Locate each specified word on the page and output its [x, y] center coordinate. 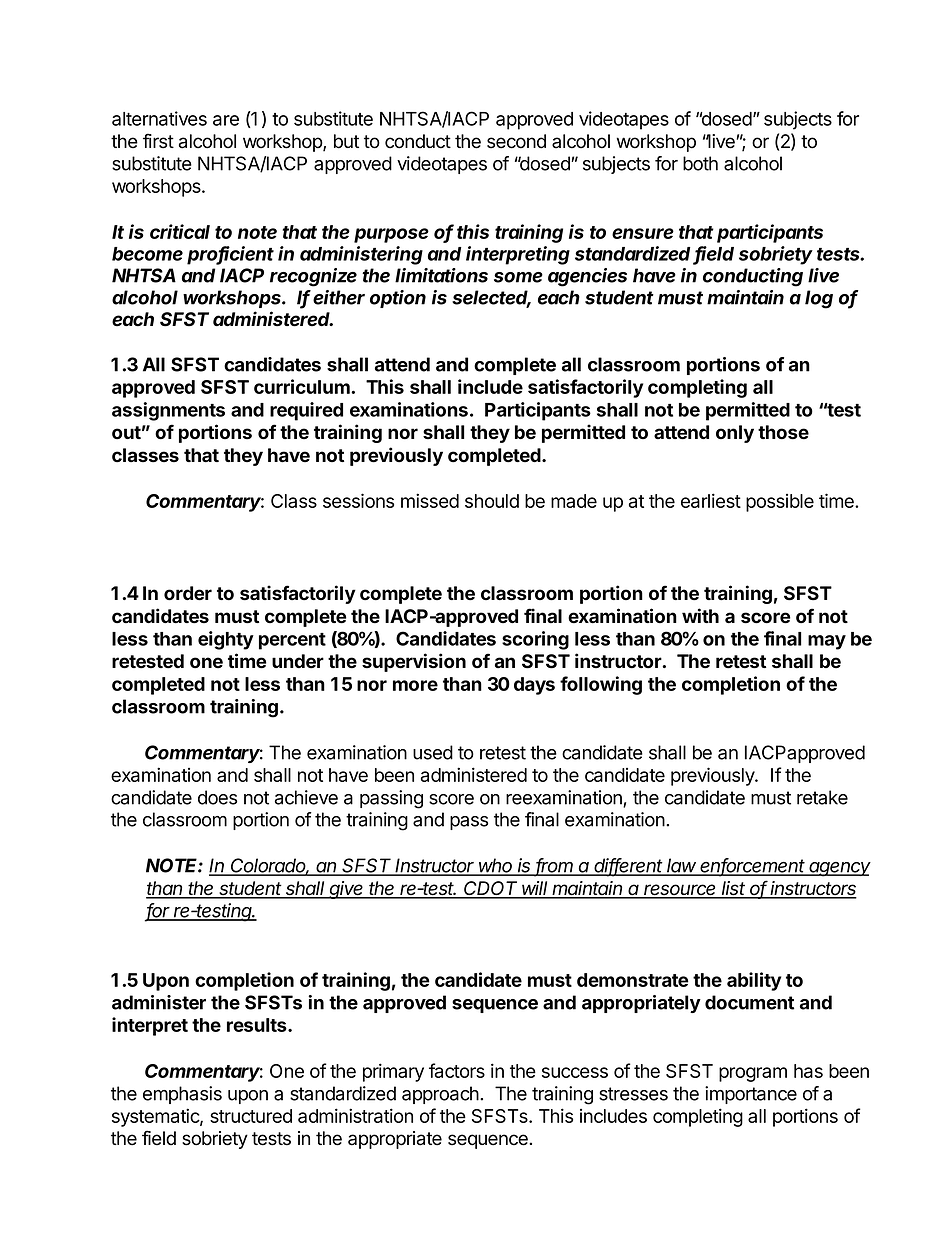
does [217, 797]
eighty [226, 640]
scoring [535, 640]
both [700, 163]
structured [251, 1116]
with [700, 615]
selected [491, 298]
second [516, 141]
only [735, 434]
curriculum [303, 386]
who [496, 866]
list [734, 889]
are [226, 120]
